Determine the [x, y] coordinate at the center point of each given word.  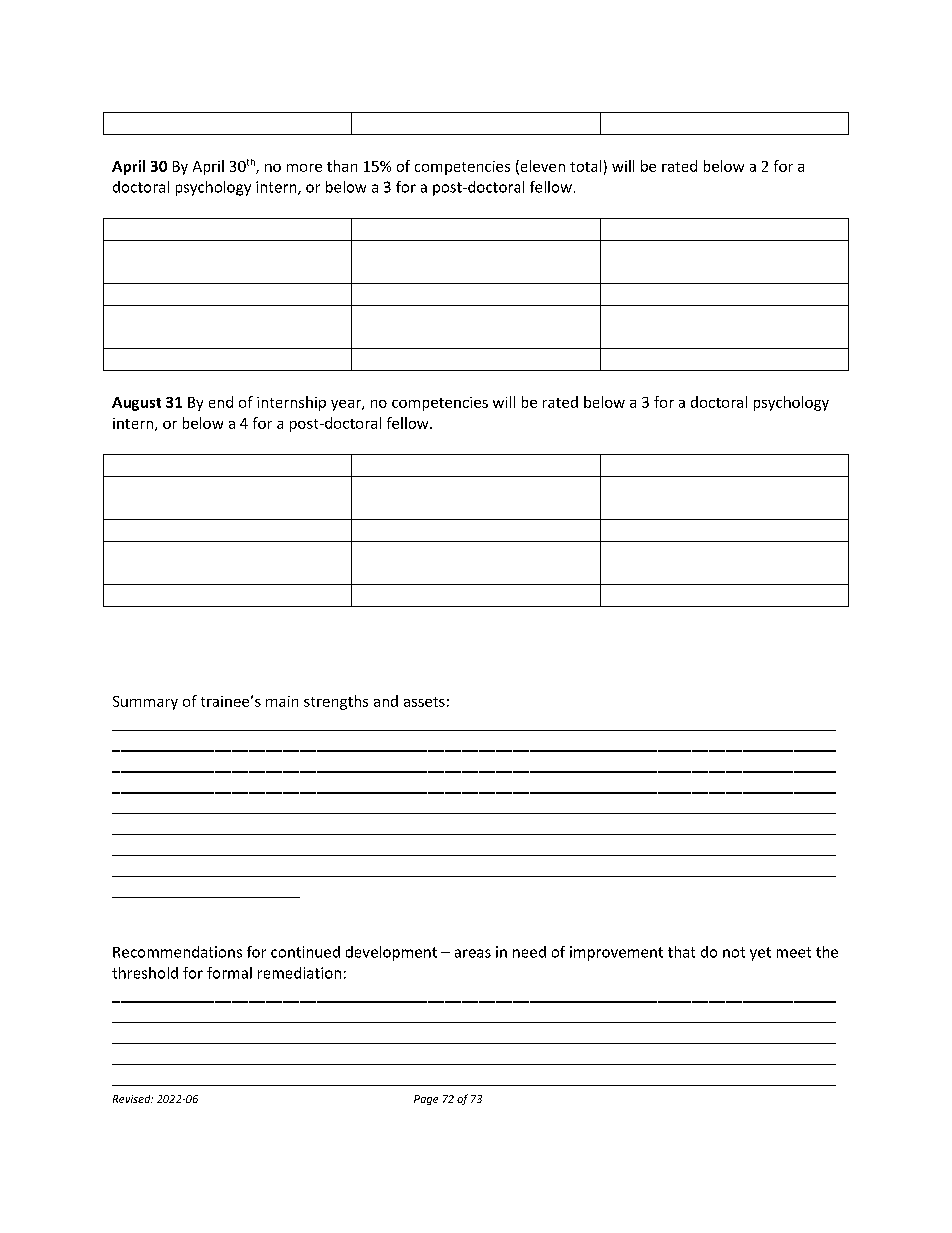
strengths [336, 702]
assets [424, 702]
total [585, 166]
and [386, 701]
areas [473, 953]
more [304, 168]
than [342, 166]
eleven [541, 167]
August [136, 404]
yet [760, 954]
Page [426, 1100]
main [282, 701]
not [734, 952]
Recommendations [177, 952]
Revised [133, 1099]
